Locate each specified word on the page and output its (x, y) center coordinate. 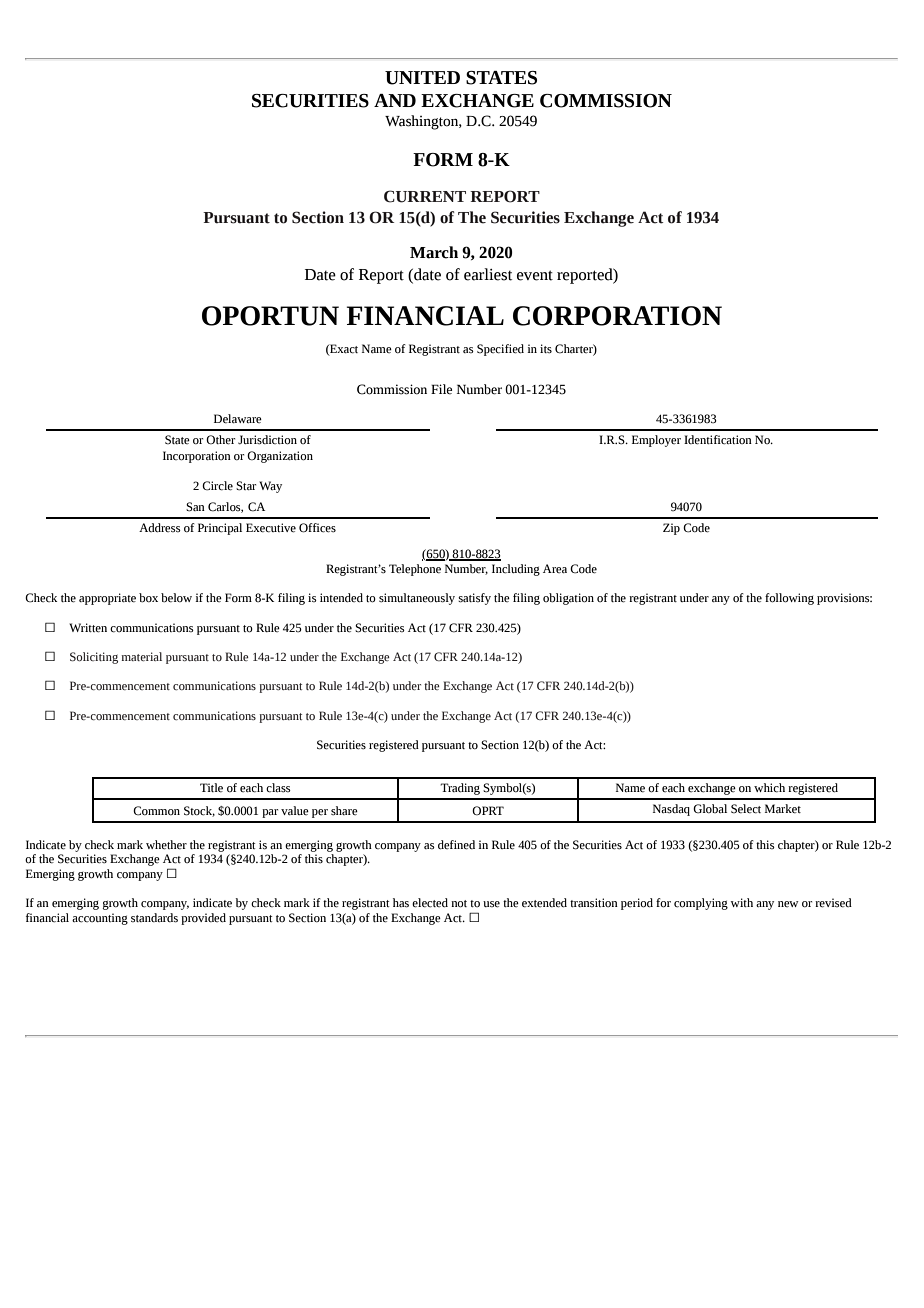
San (195, 507)
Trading (460, 789)
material (141, 656)
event (535, 275)
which (769, 788)
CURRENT (425, 196)
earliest (488, 274)
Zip (671, 529)
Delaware (238, 419)
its (546, 349)
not (459, 904)
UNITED (422, 78)
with (742, 902)
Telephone (415, 570)
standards (154, 918)
